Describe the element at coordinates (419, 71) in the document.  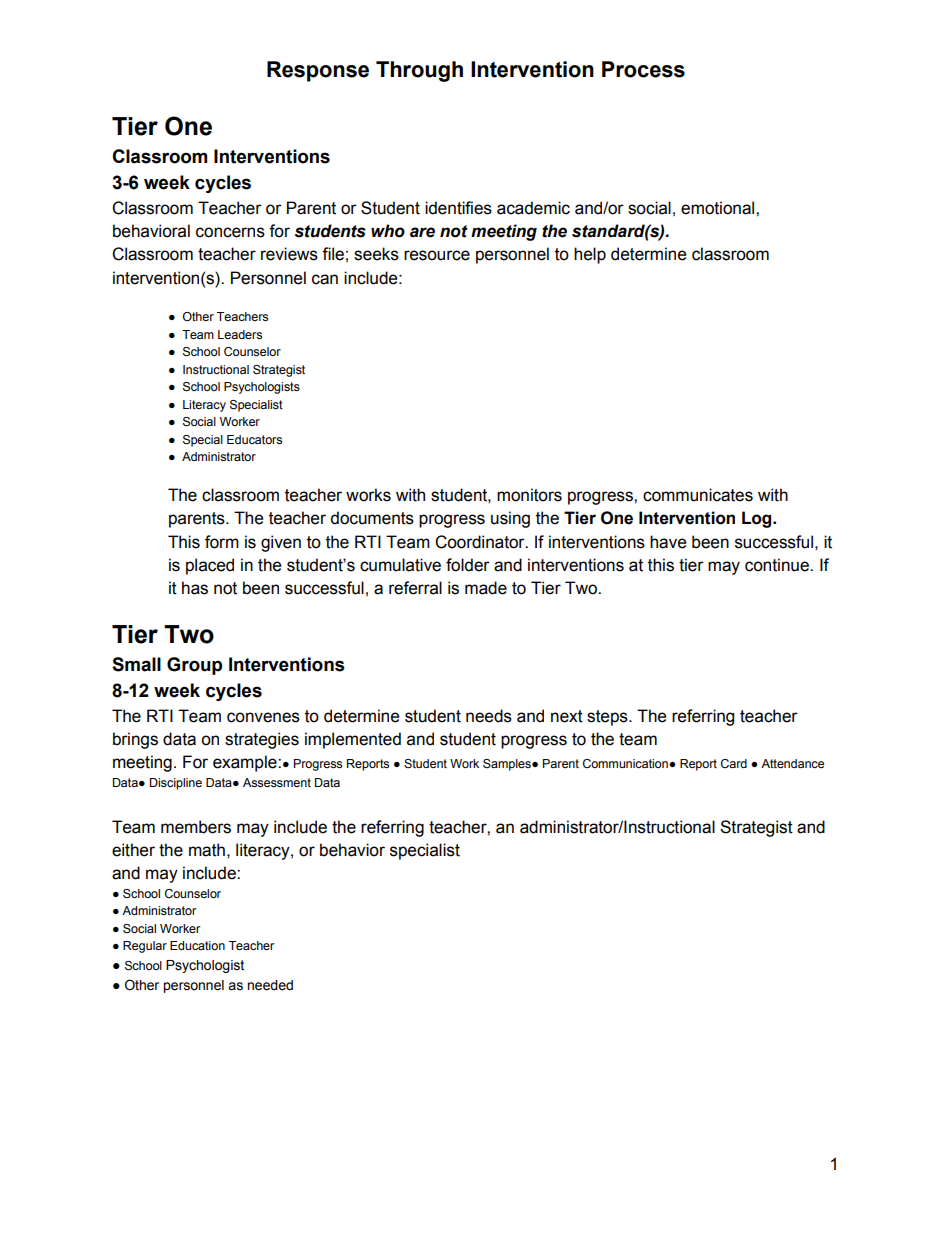
I see `Through` at that location.
